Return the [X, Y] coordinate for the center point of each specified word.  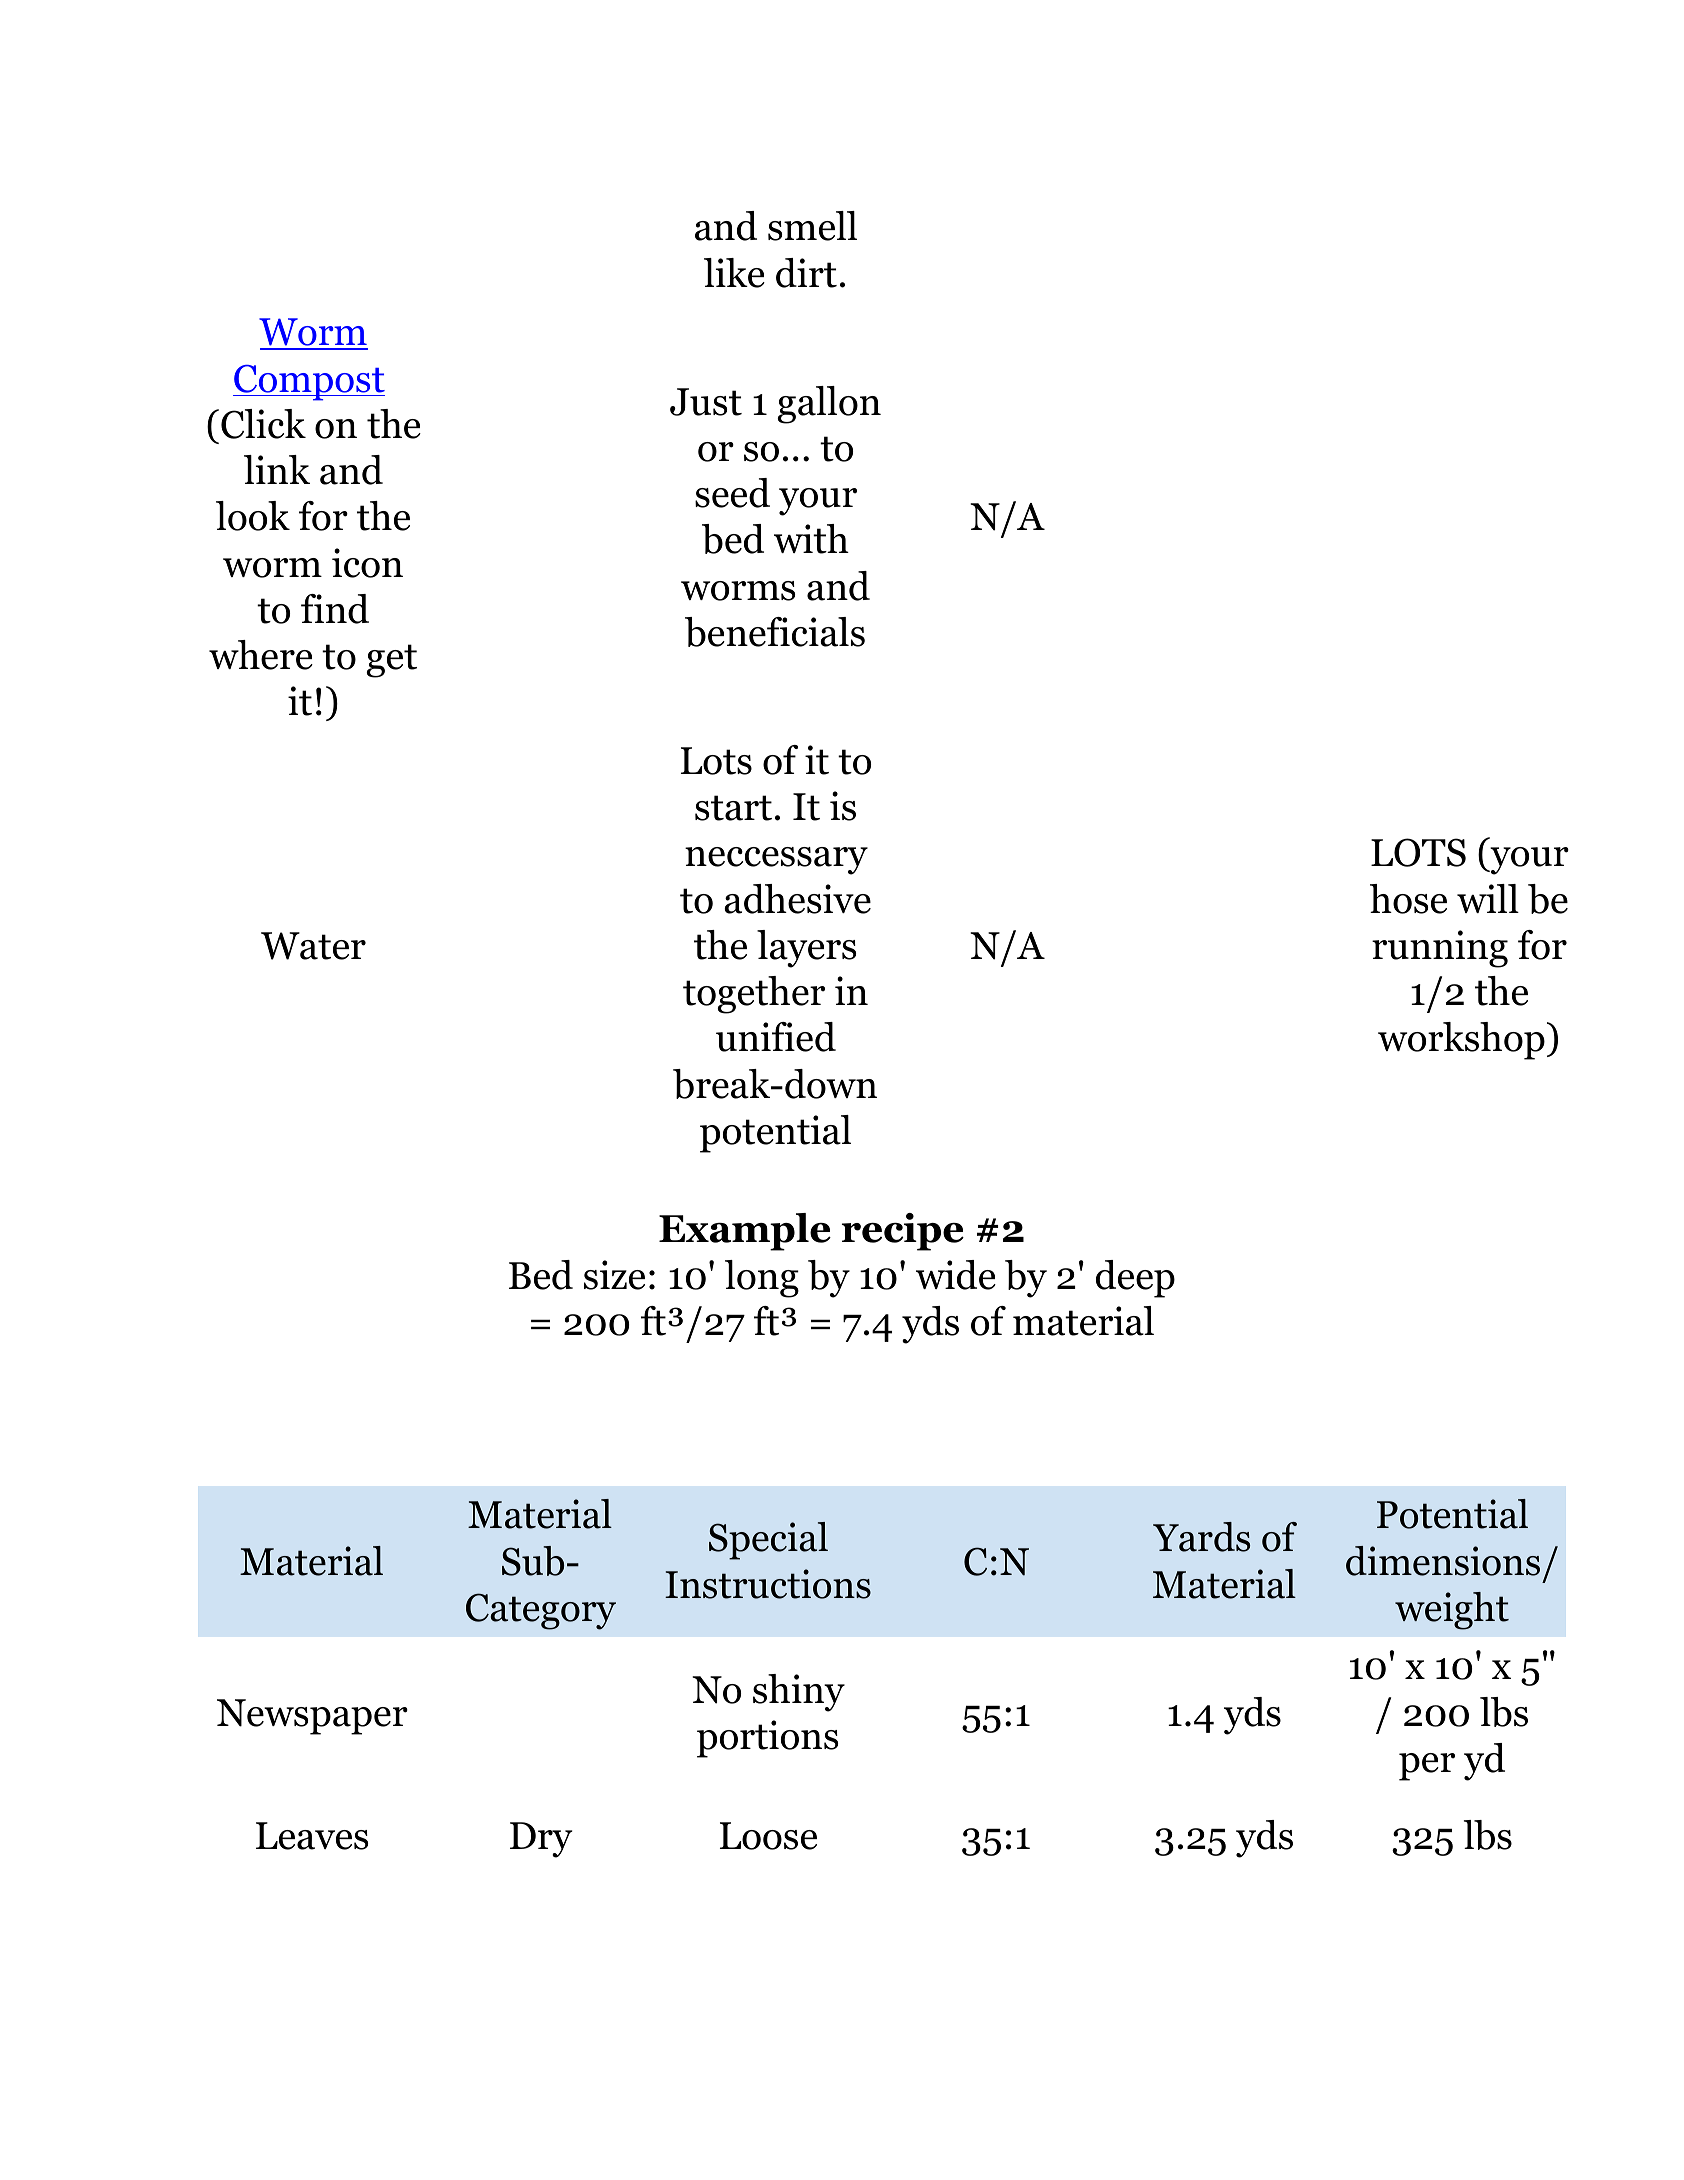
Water [313, 946]
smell [812, 226]
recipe [903, 1232]
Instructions [768, 1584]
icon [367, 563]
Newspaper [312, 1717]
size [614, 1275]
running [1440, 949]
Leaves [312, 1836]
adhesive [797, 899]
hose [1408, 899]
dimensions [1443, 1561]
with [811, 539]
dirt [806, 273]
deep [1135, 1279]
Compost [309, 383]
